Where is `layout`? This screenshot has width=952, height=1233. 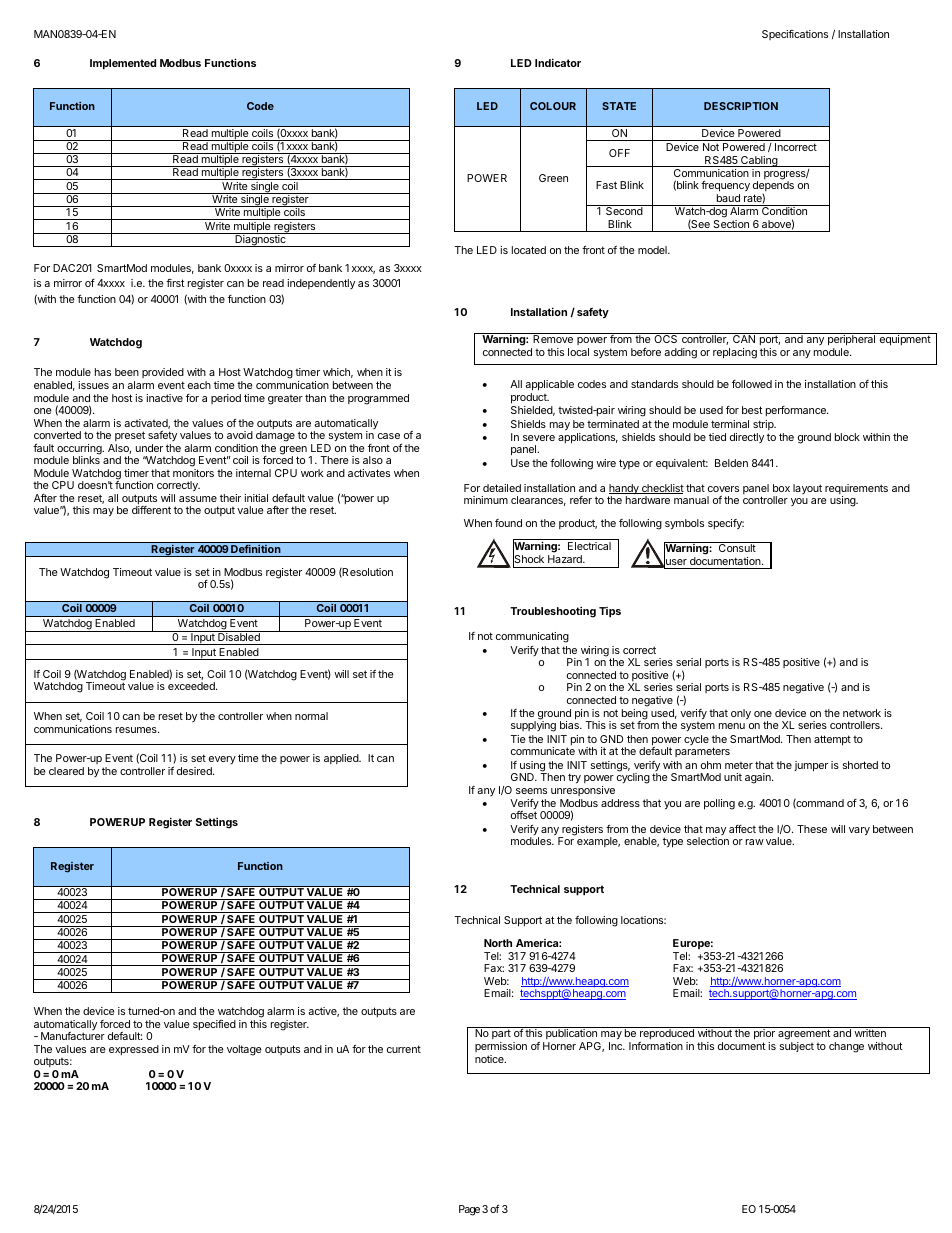 layout is located at coordinates (807, 489).
